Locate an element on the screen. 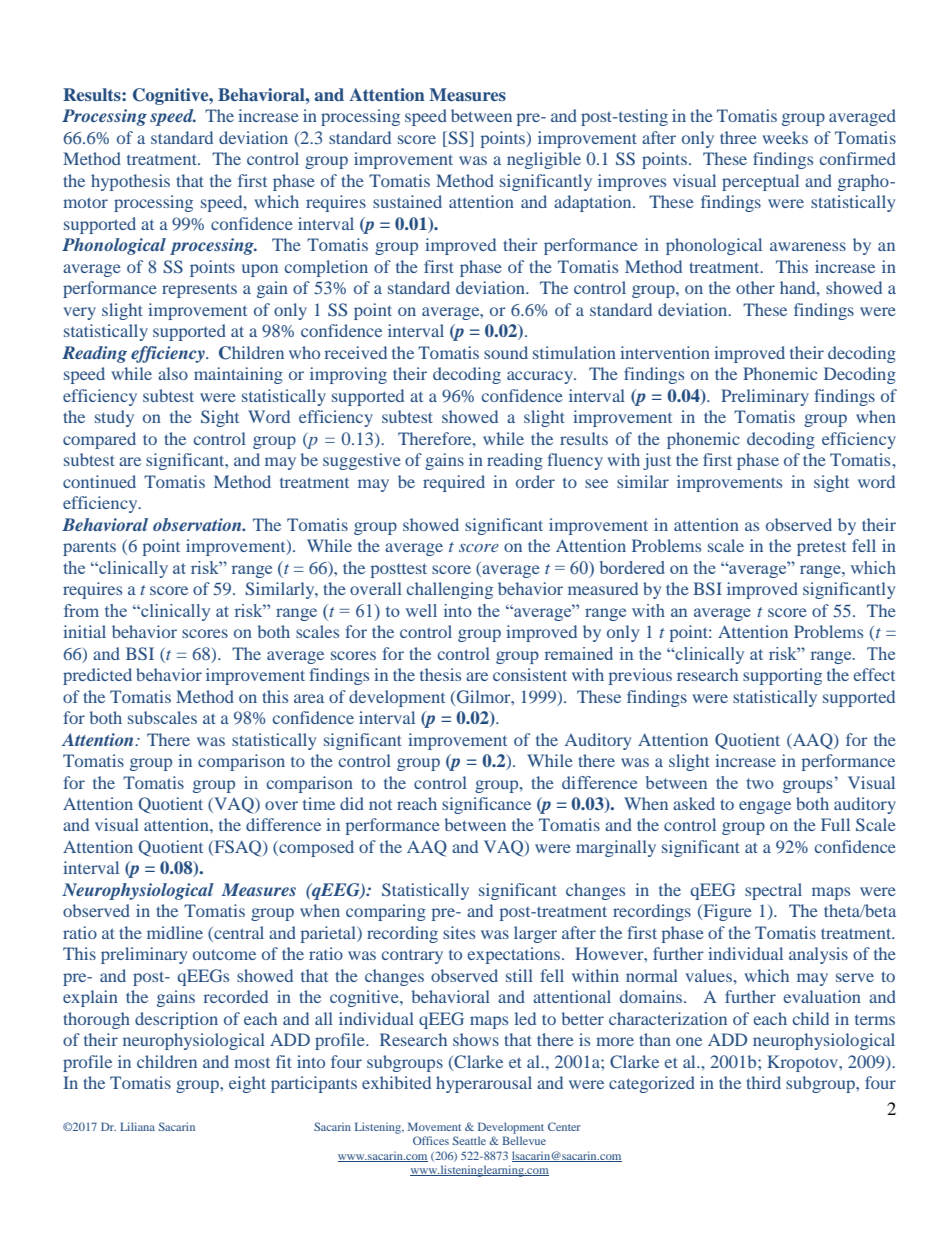  upon is located at coordinates (260, 270).
